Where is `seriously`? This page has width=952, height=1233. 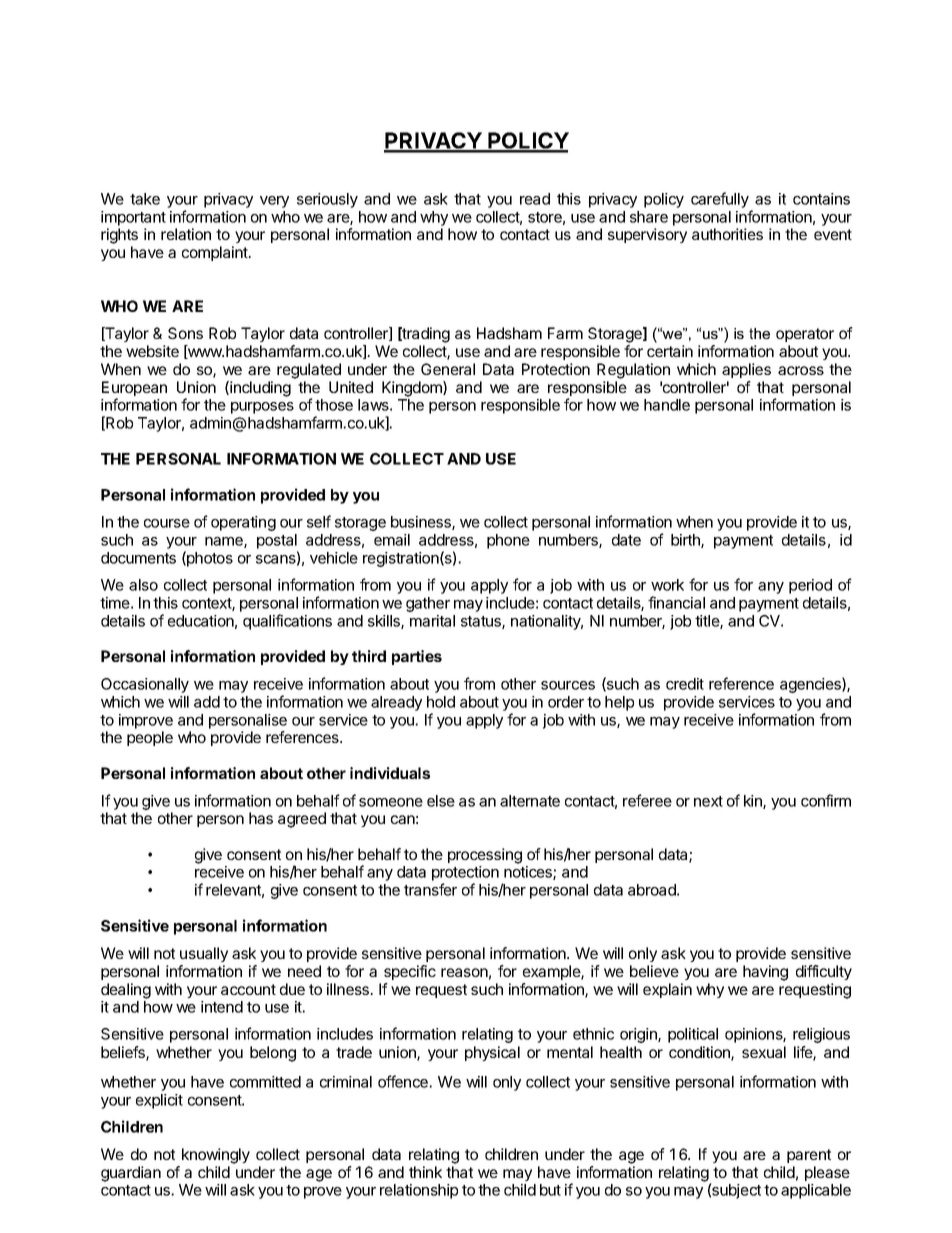 seriously is located at coordinates (327, 200).
